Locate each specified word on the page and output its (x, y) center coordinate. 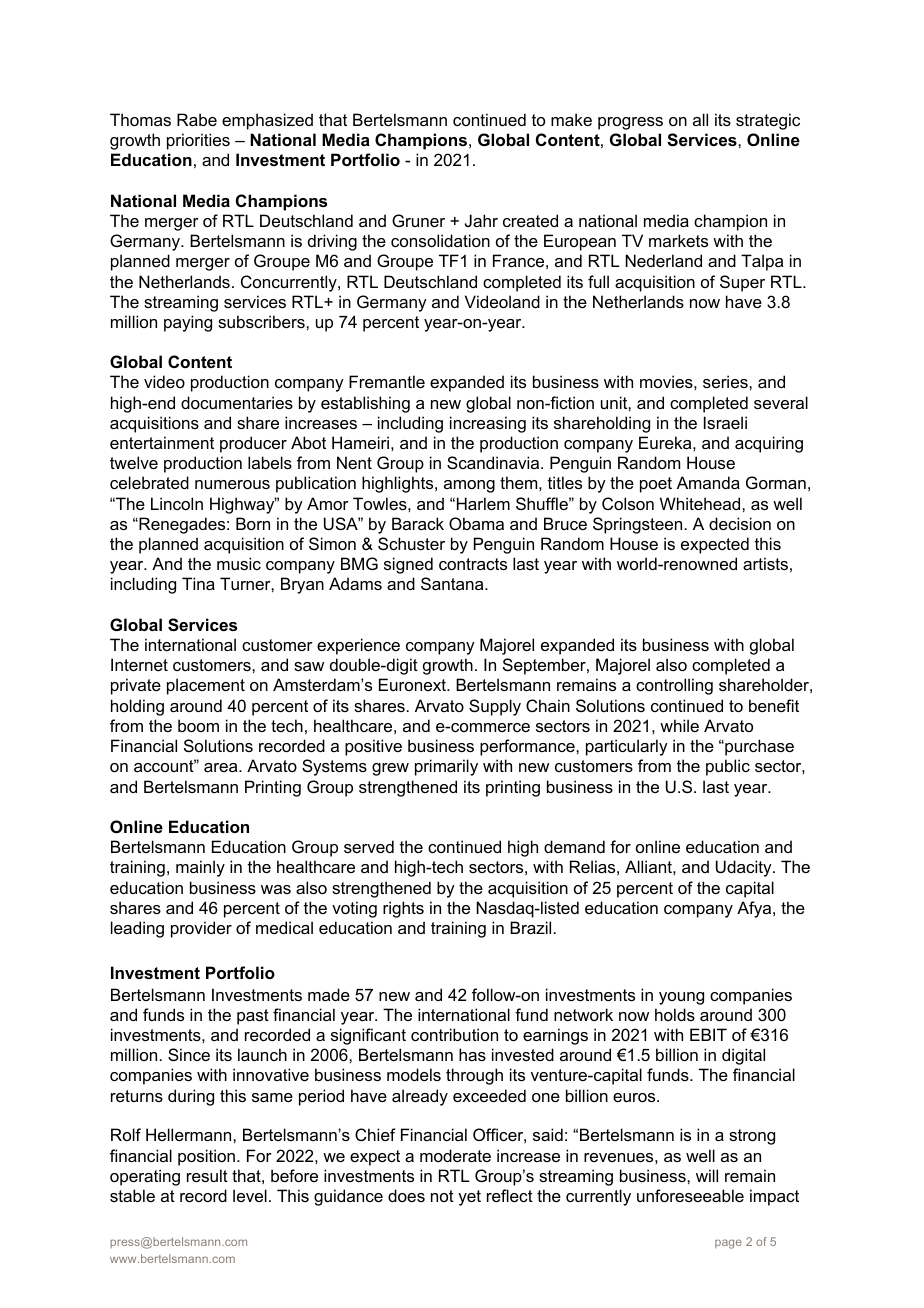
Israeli (725, 422)
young (681, 998)
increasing (488, 424)
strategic (768, 121)
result (207, 1175)
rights (403, 909)
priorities (198, 141)
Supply (495, 707)
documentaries (237, 402)
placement (206, 686)
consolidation (440, 240)
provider (201, 929)
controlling (674, 686)
